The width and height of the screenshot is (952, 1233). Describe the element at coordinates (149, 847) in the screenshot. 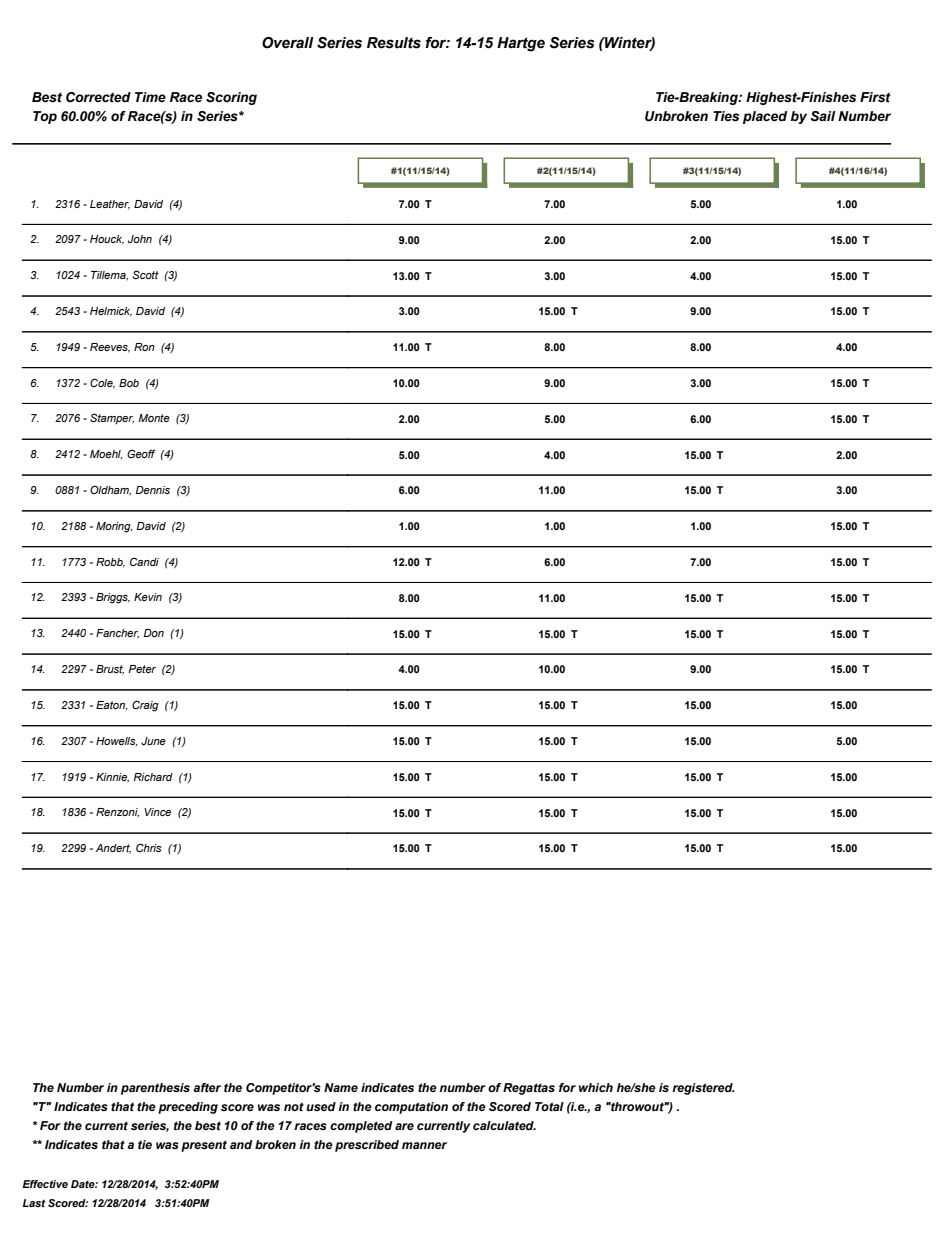

I see `Chris` at that location.
